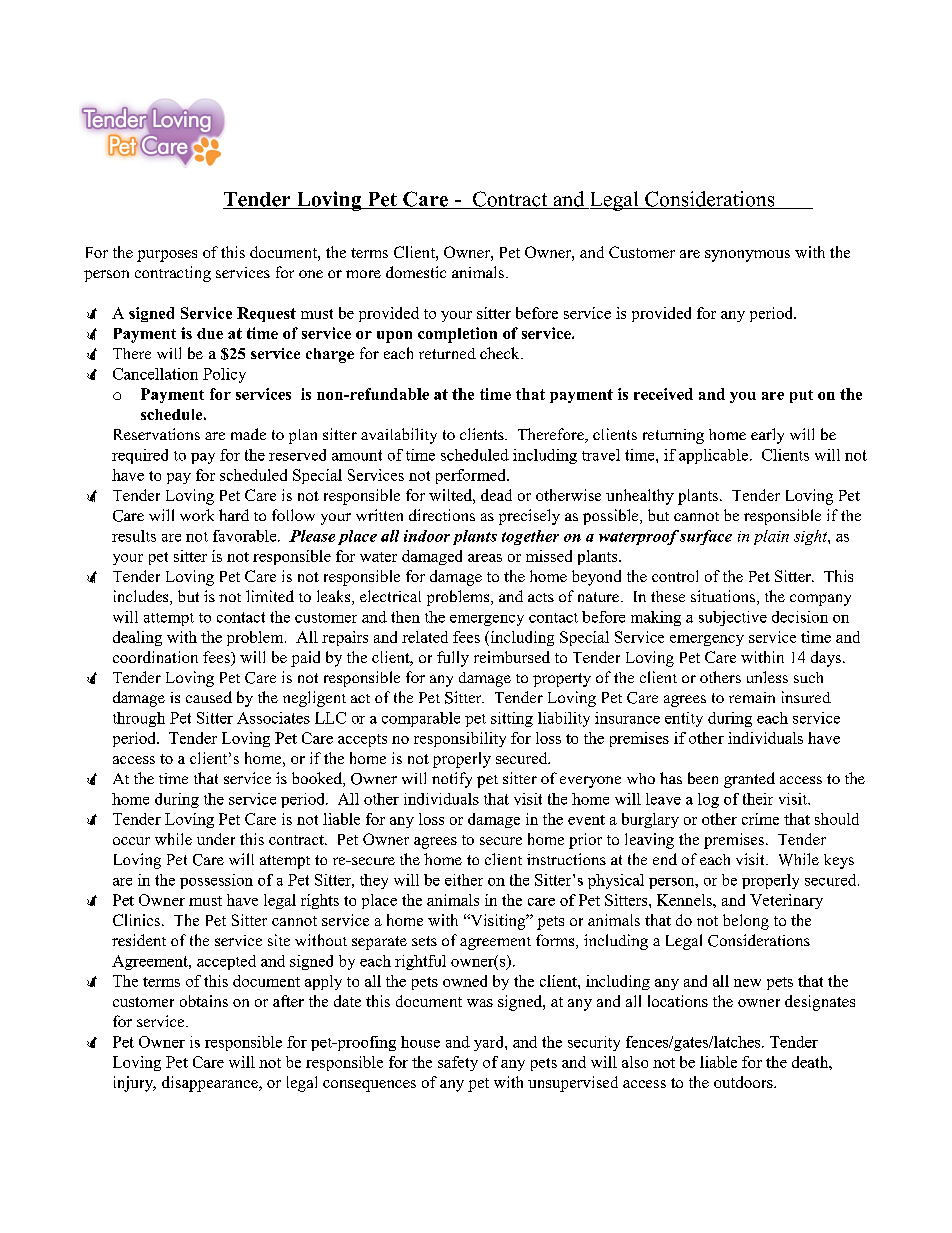 The height and width of the document is (1233, 952). Describe the element at coordinates (747, 256) in the document. I see `synonymous` at that location.
